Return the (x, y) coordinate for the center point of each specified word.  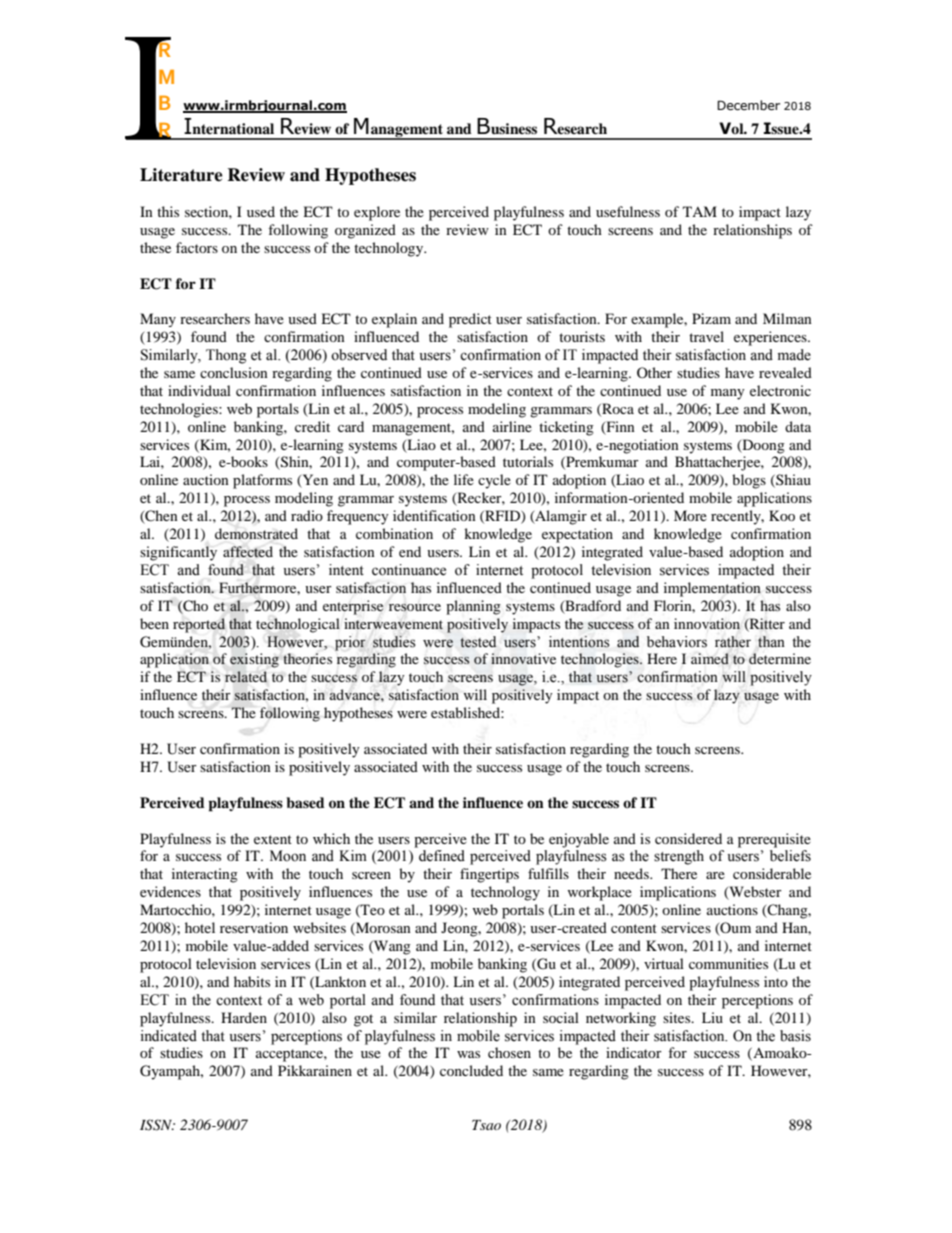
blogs (749, 481)
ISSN (157, 1125)
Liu (712, 1017)
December (748, 105)
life (464, 479)
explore (377, 213)
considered (688, 838)
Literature (181, 175)
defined (442, 856)
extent (273, 839)
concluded (471, 1070)
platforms (262, 481)
